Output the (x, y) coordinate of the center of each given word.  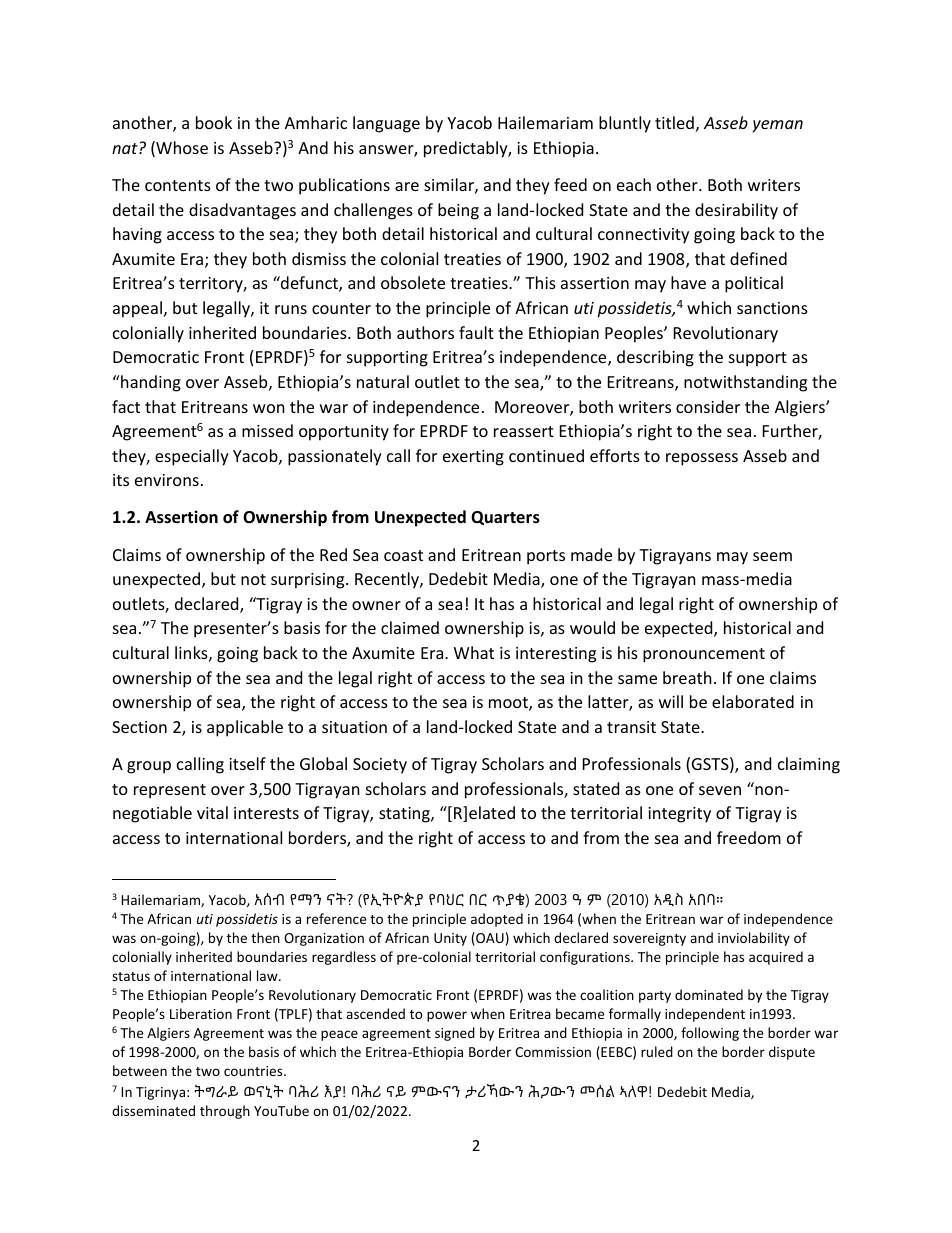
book (214, 122)
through (225, 1112)
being (458, 211)
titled (674, 122)
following (710, 1034)
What (474, 652)
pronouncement (704, 655)
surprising (309, 581)
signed (455, 1034)
